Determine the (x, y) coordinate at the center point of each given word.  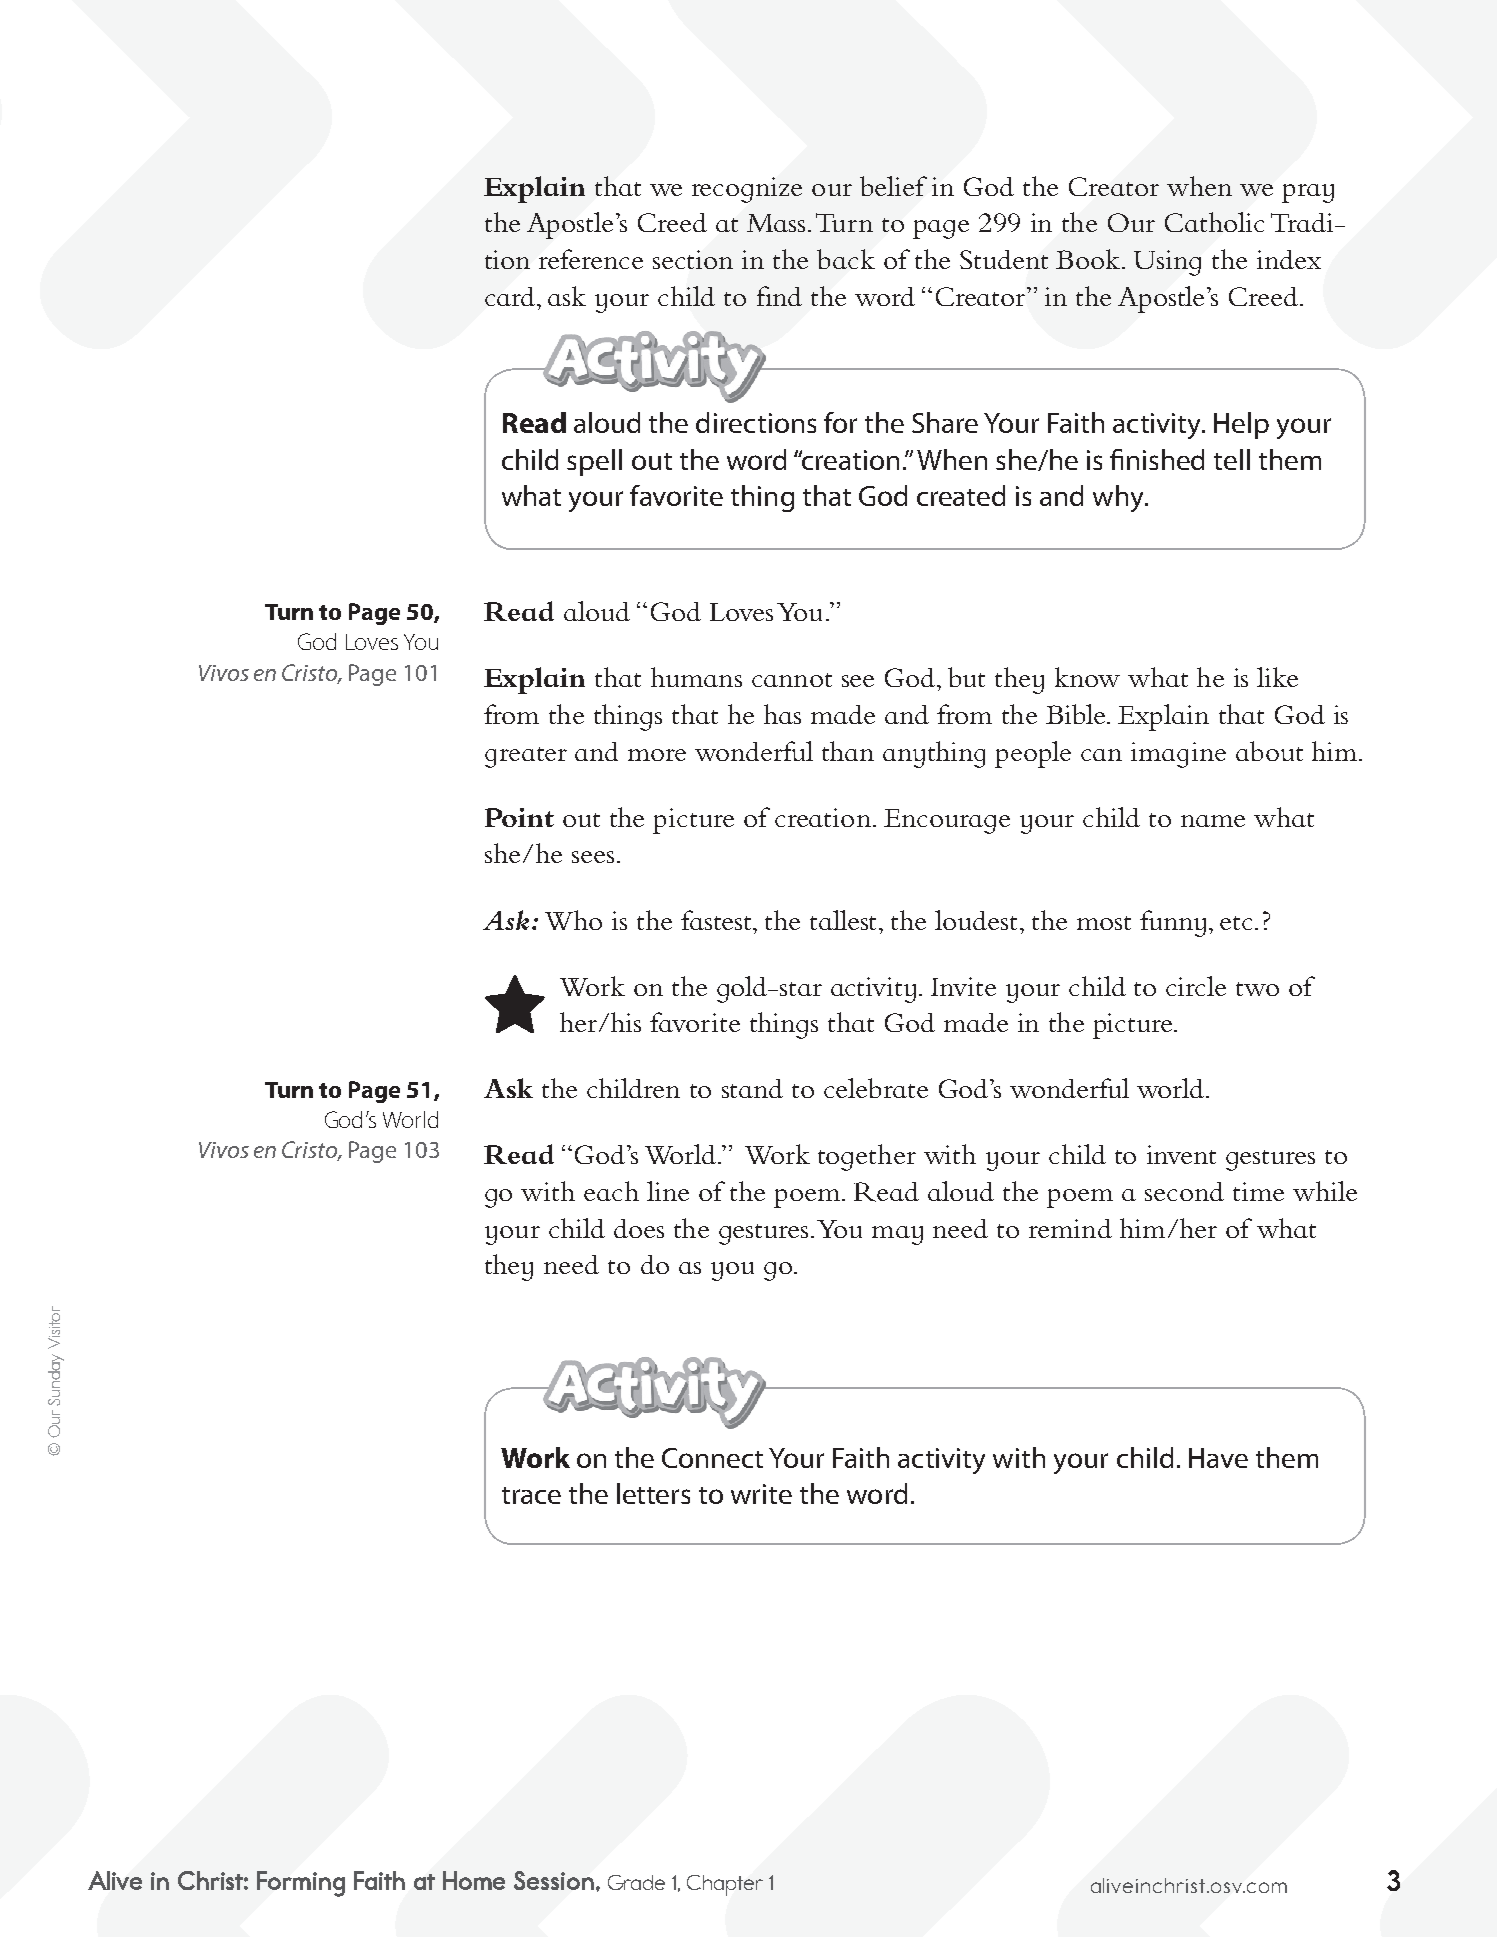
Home (474, 1880)
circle (1196, 986)
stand (752, 1088)
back (846, 259)
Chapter (725, 1885)
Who (573, 920)
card (511, 296)
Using (1167, 263)
